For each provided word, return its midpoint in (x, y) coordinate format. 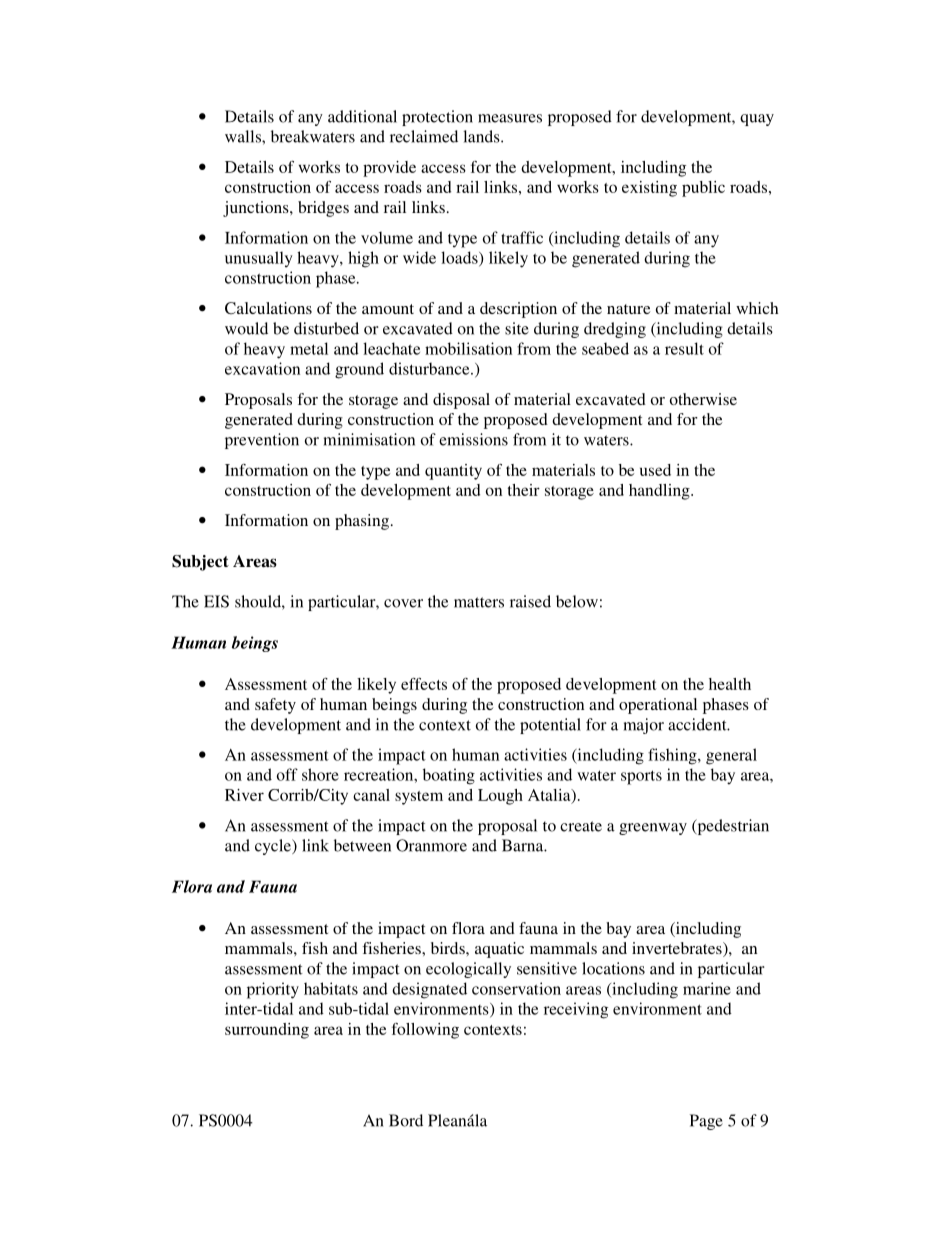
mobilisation (468, 348)
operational (658, 706)
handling (660, 492)
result (684, 348)
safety (275, 706)
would (246, 328)
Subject (200, 563)
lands (482, 136)
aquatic (499, 950)
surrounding (267, 1031)
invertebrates (678, 949)
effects (424, 684)
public (703, 189)
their (524, 490)
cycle (274, 847)
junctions (257, 209)
